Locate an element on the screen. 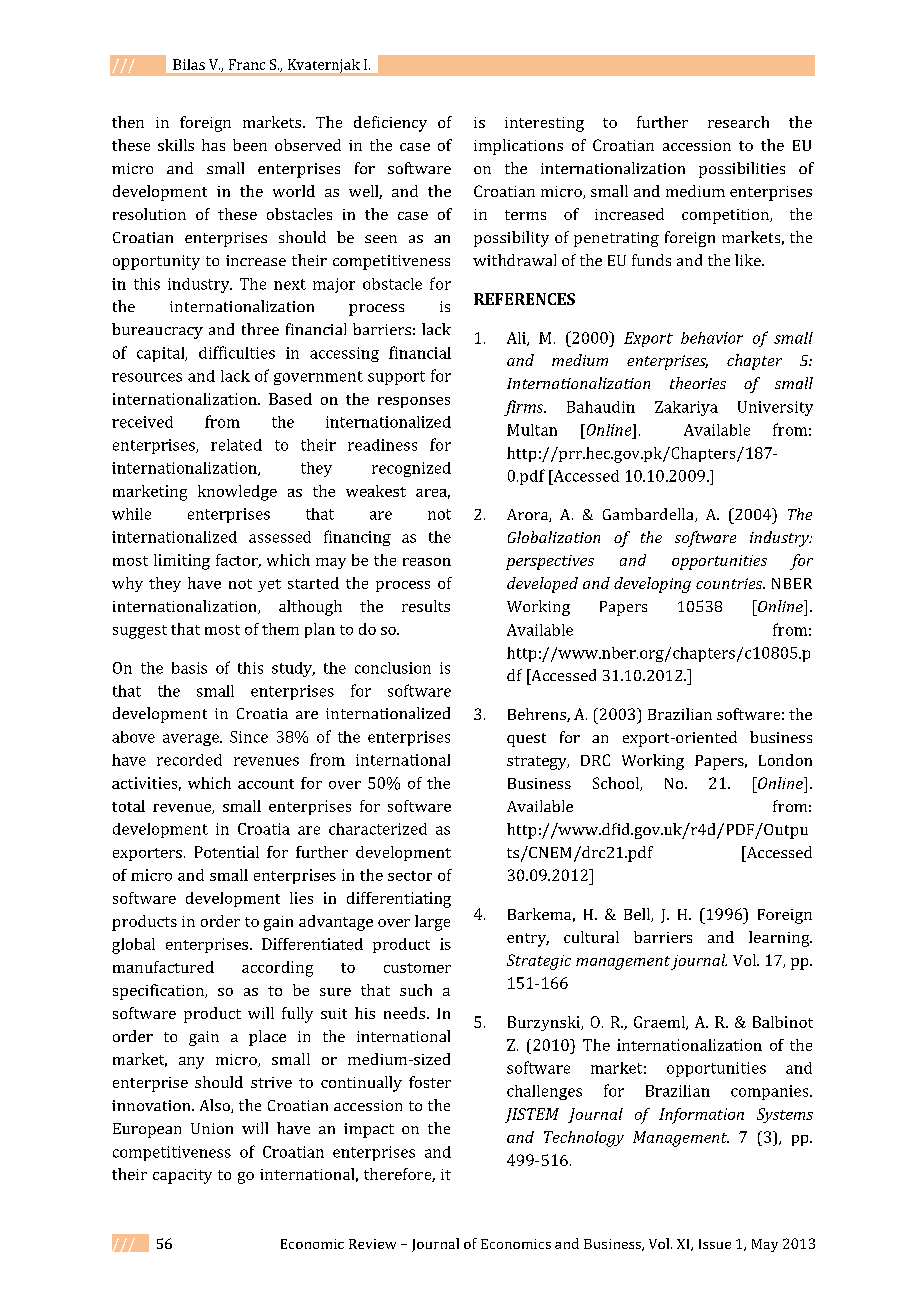  research is located at coordinates (738, 122).
